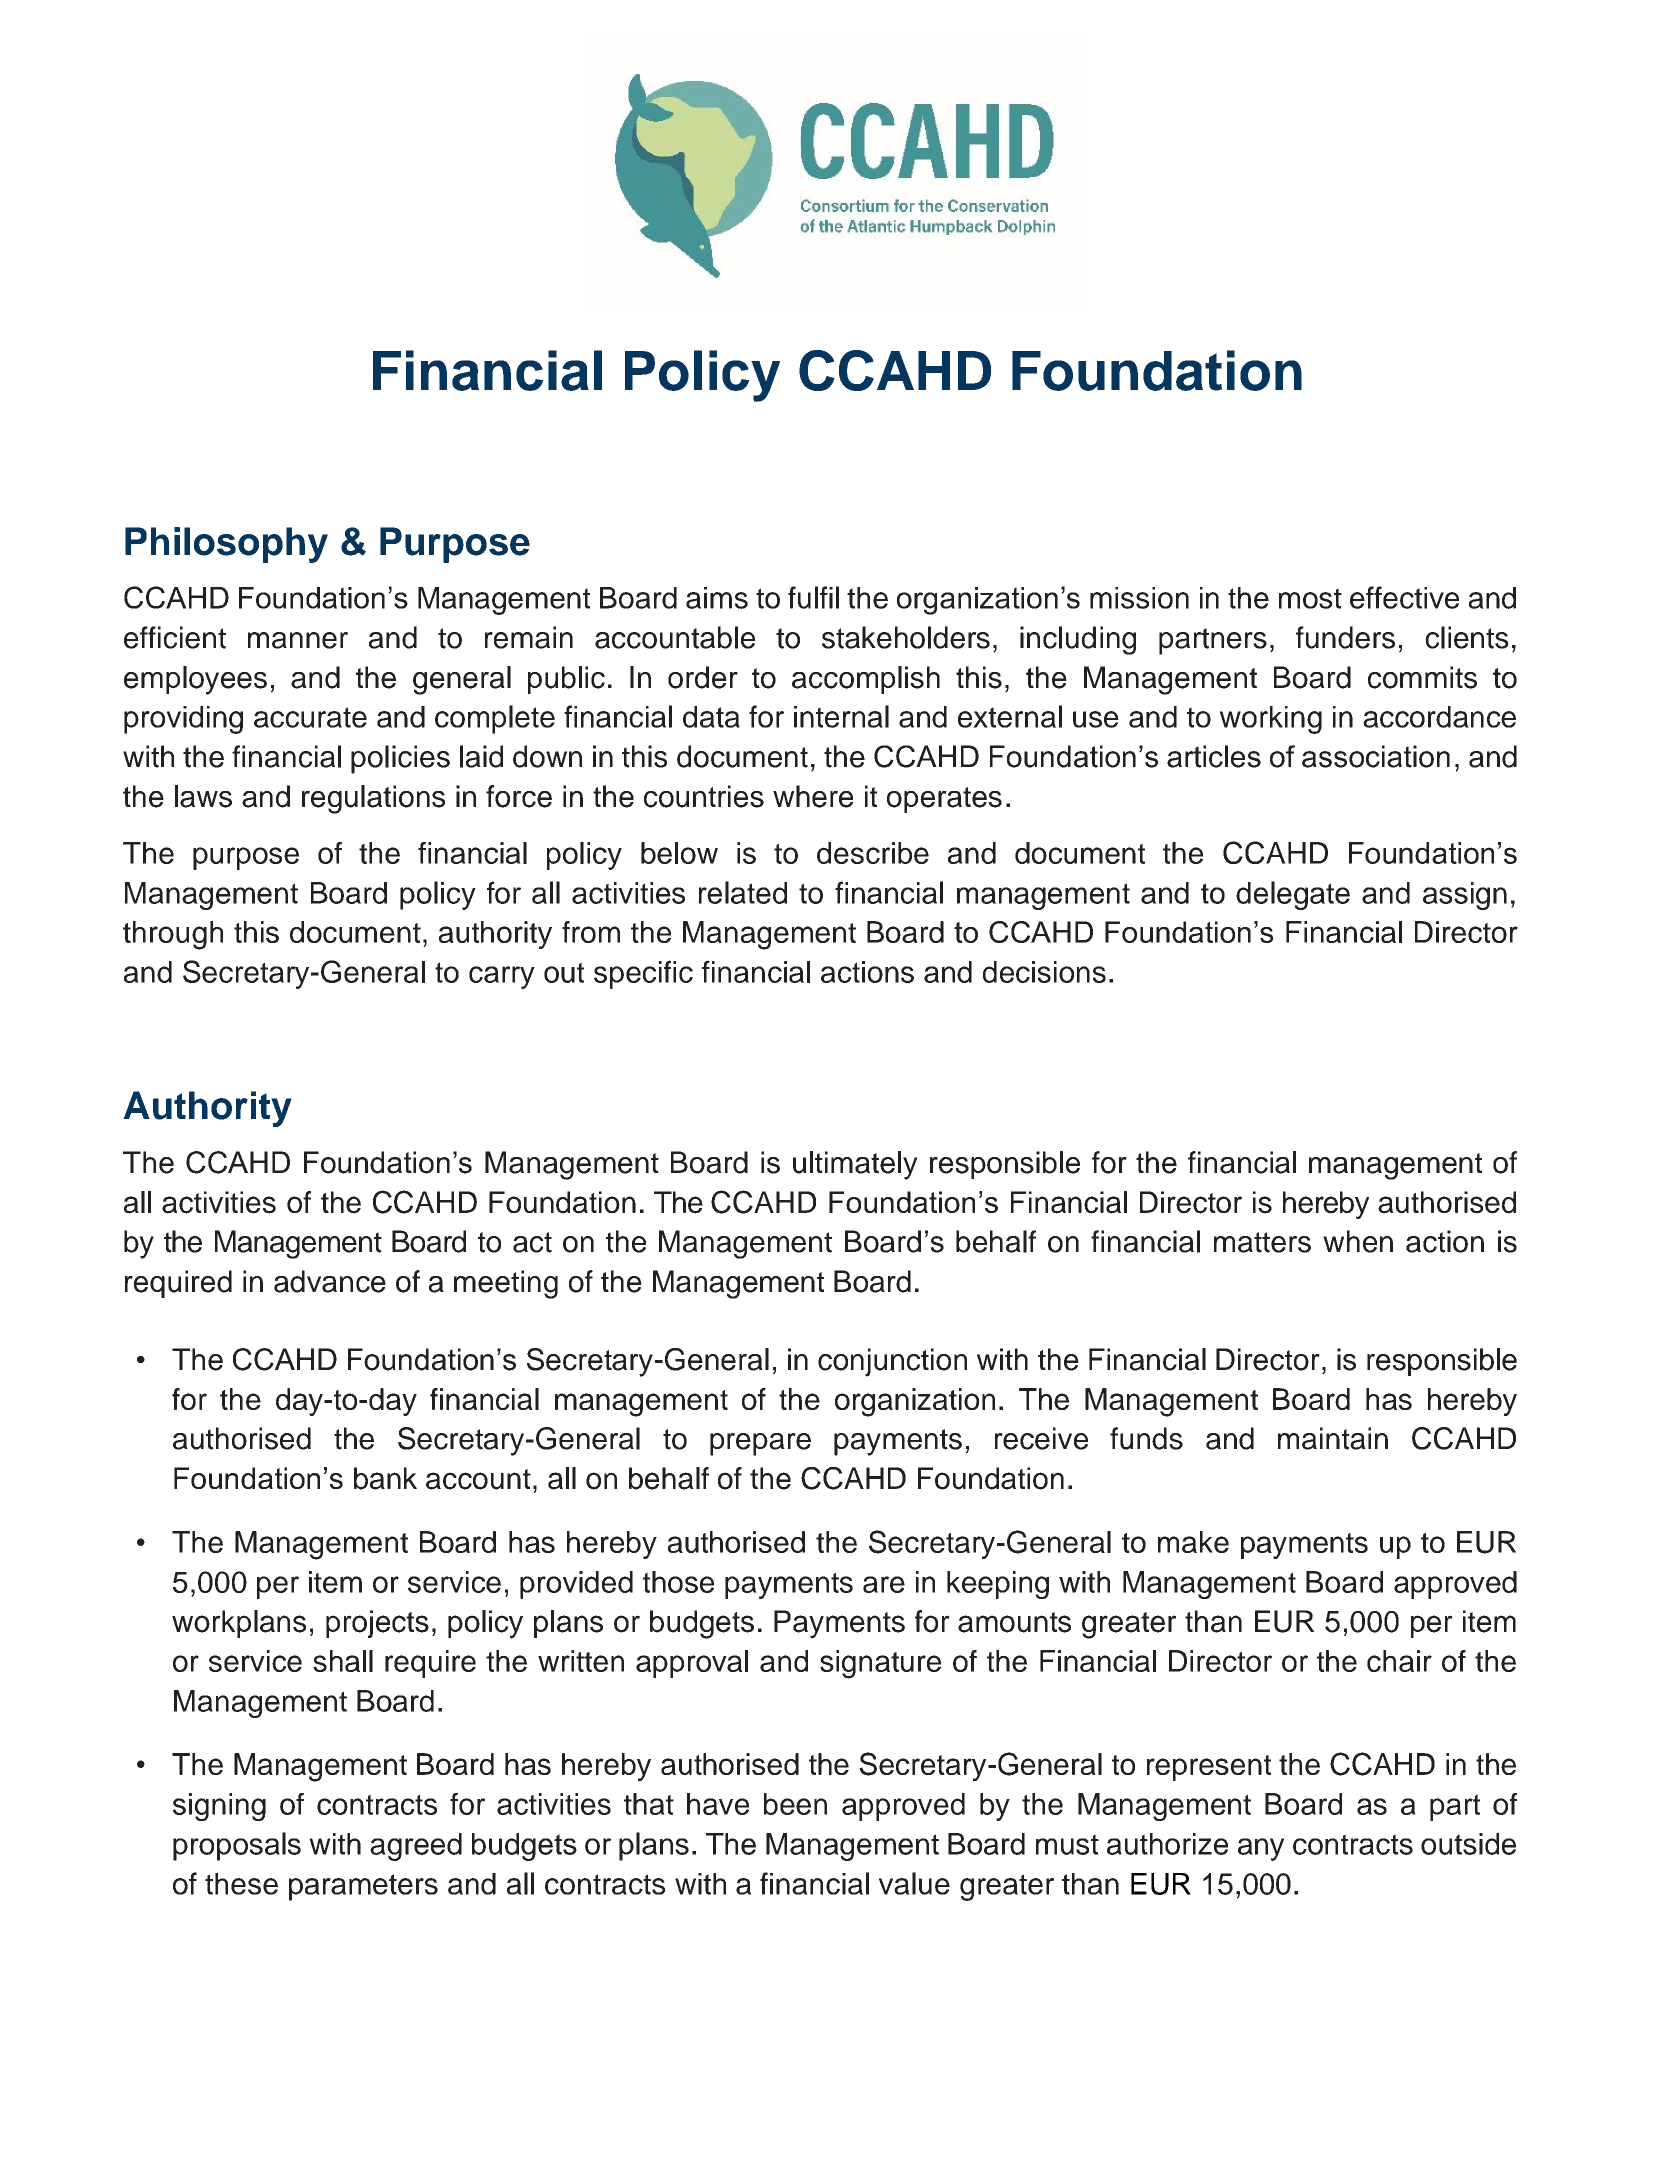 Image resolution: width=1669 pixels, height=2160 pixels. What do you see at coordinates (298, 640) in the screenshot?
I see `manner` at bounding box center [298, 640].
